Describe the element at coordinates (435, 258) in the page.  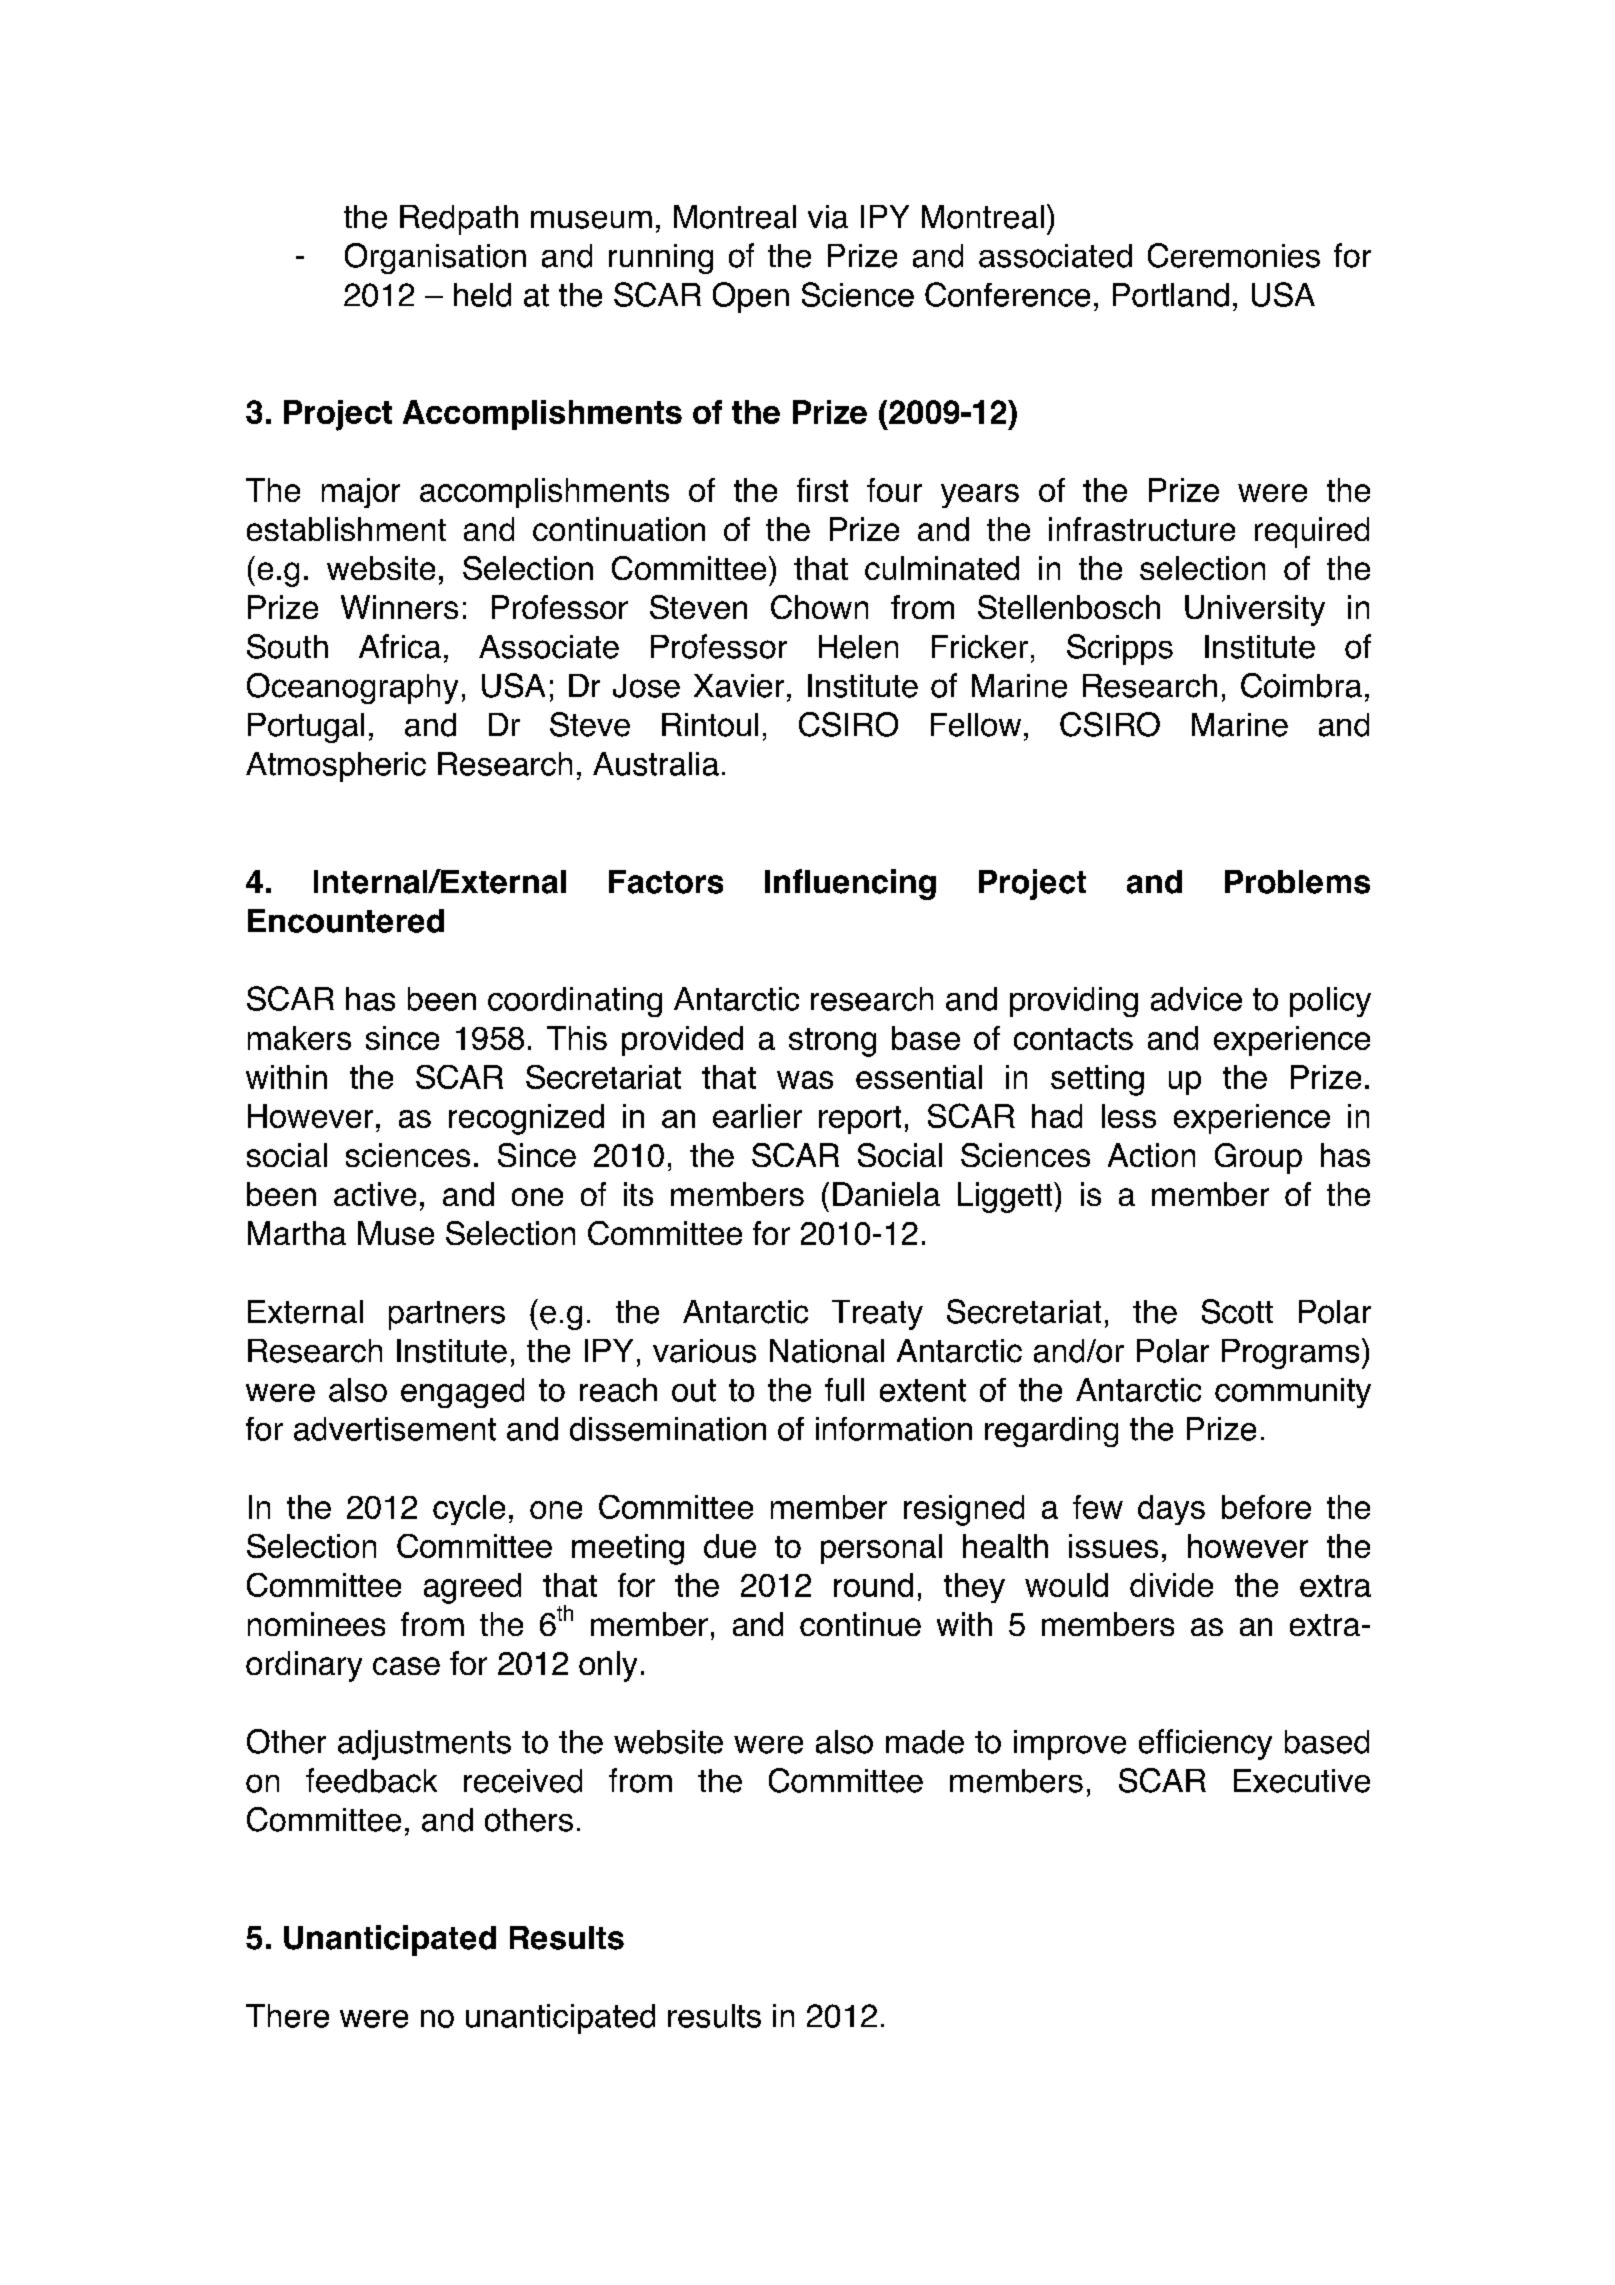
I see `Organisation` at that location.
